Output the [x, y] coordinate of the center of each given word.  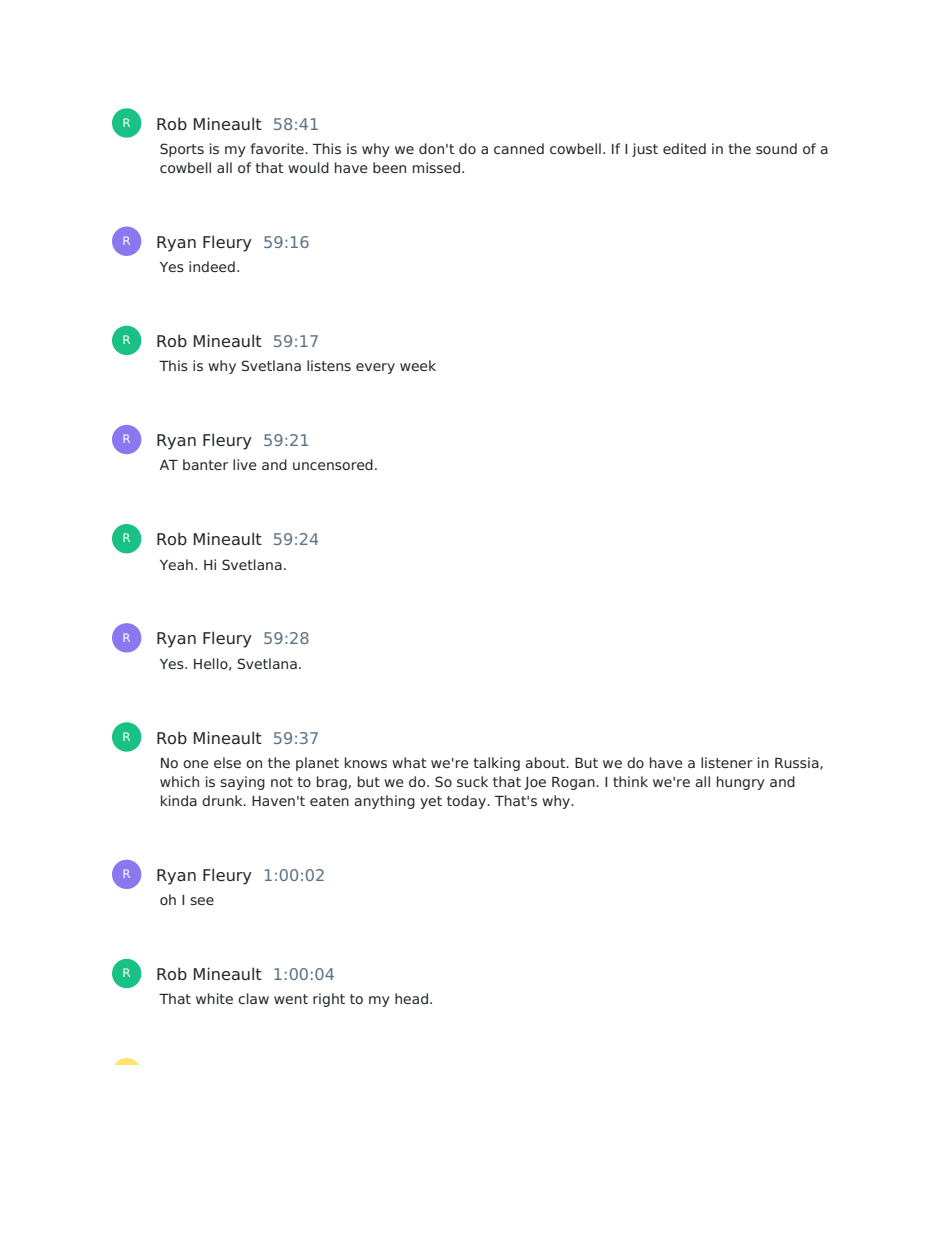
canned [519, 148]
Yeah [176, 564]
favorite [278, 148]
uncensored [333, 464]
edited [684, 148]
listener [727, 762]
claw [253, 998]
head [411, 998]
